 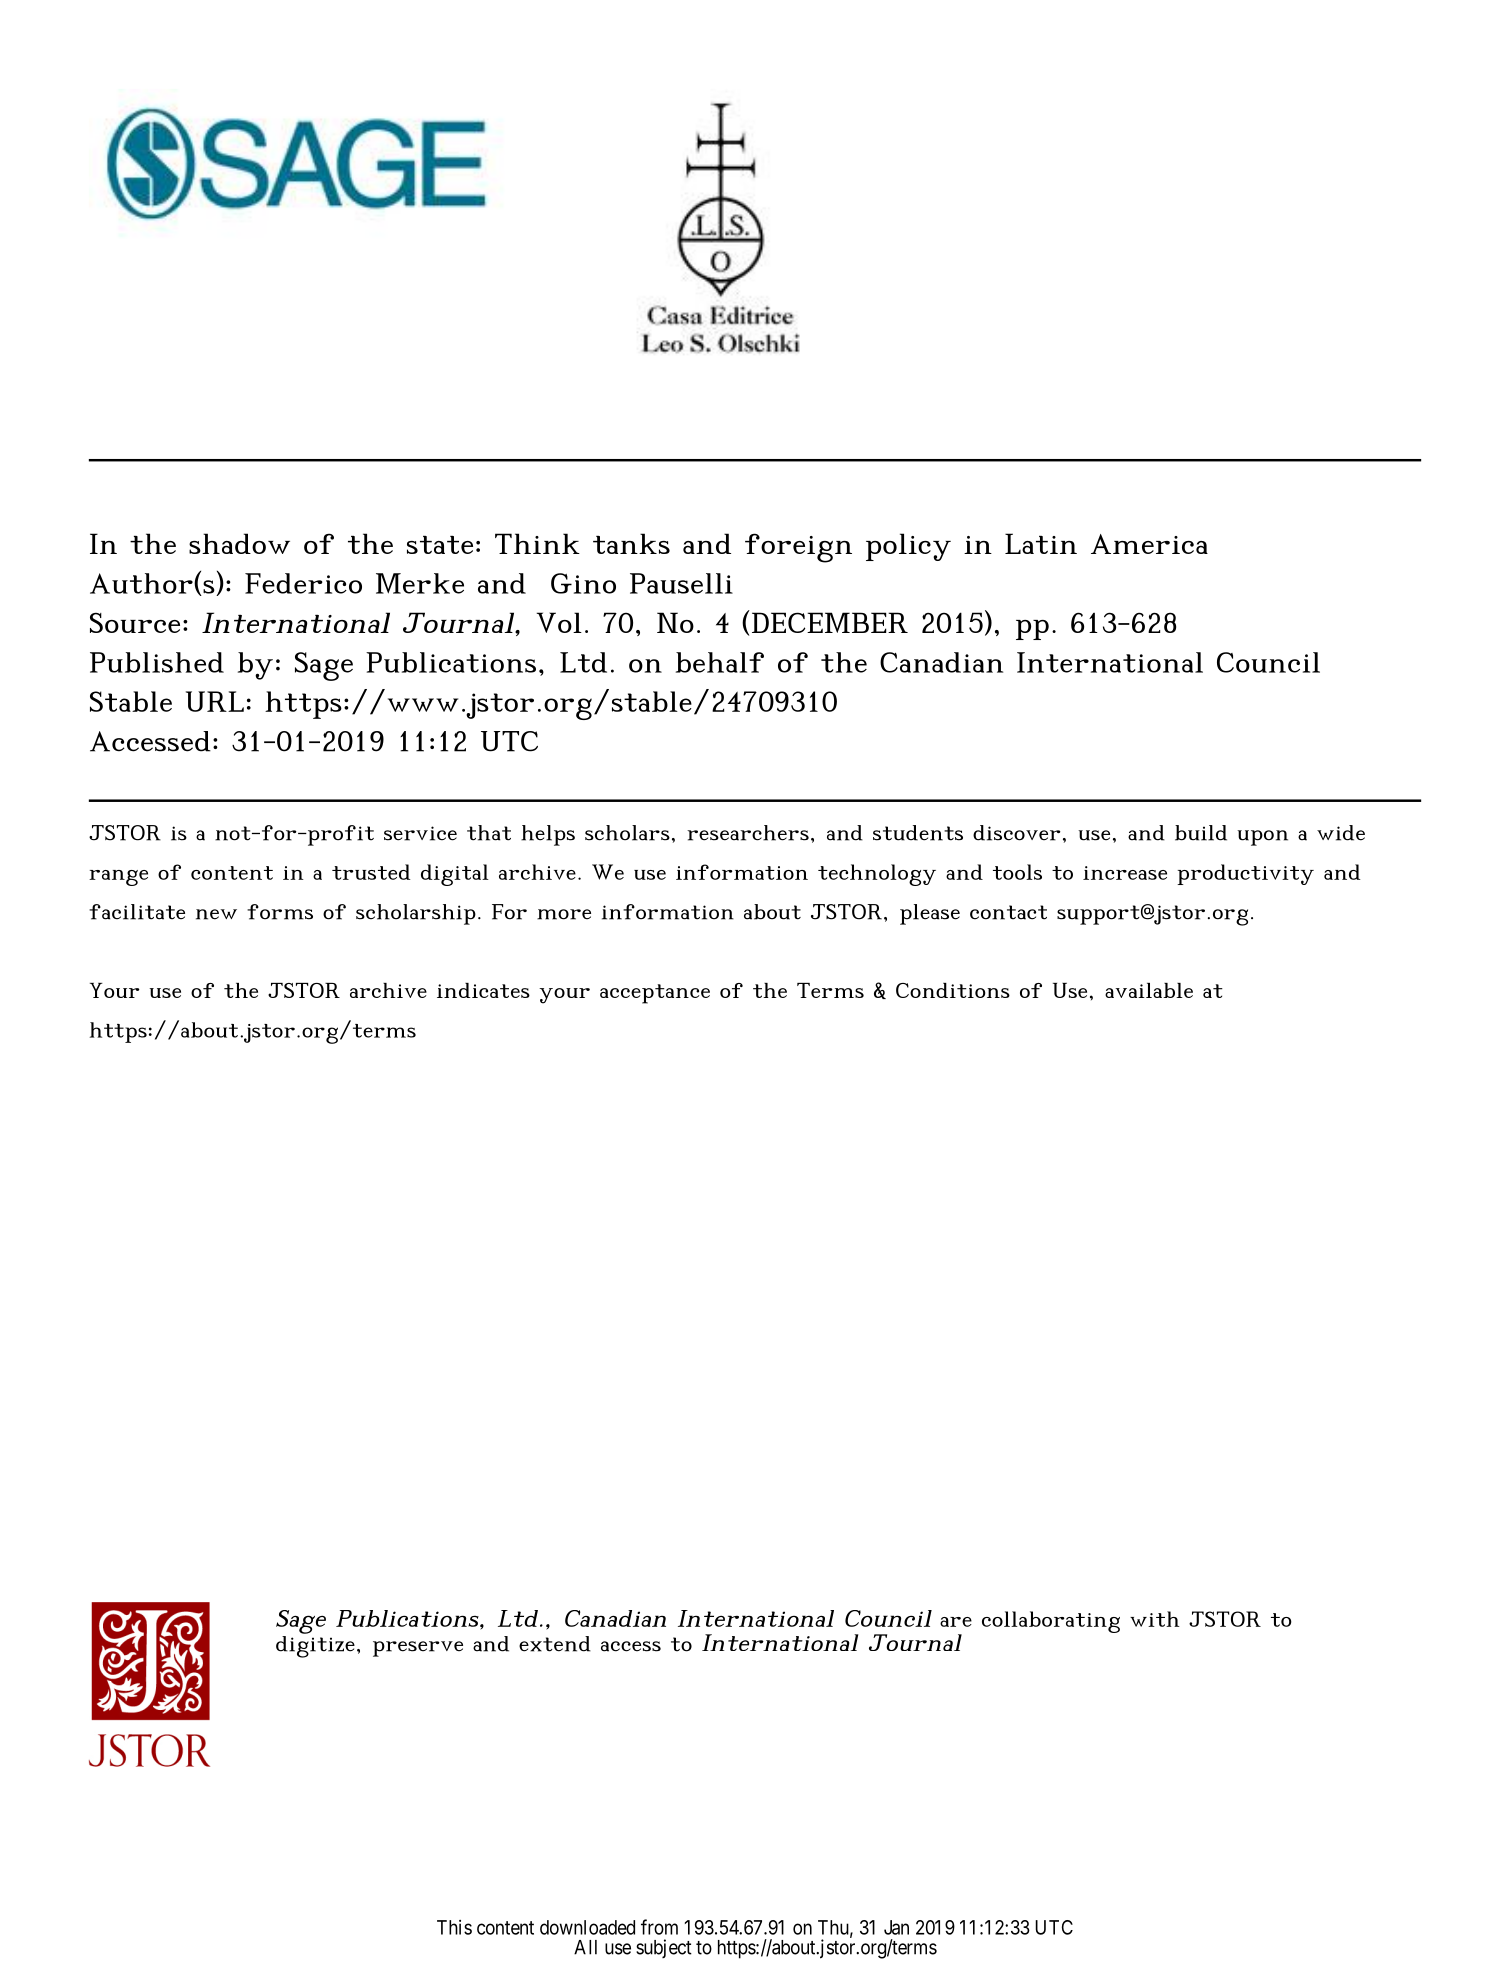 I want to click on acceptance, so click(x=655, y=994).
